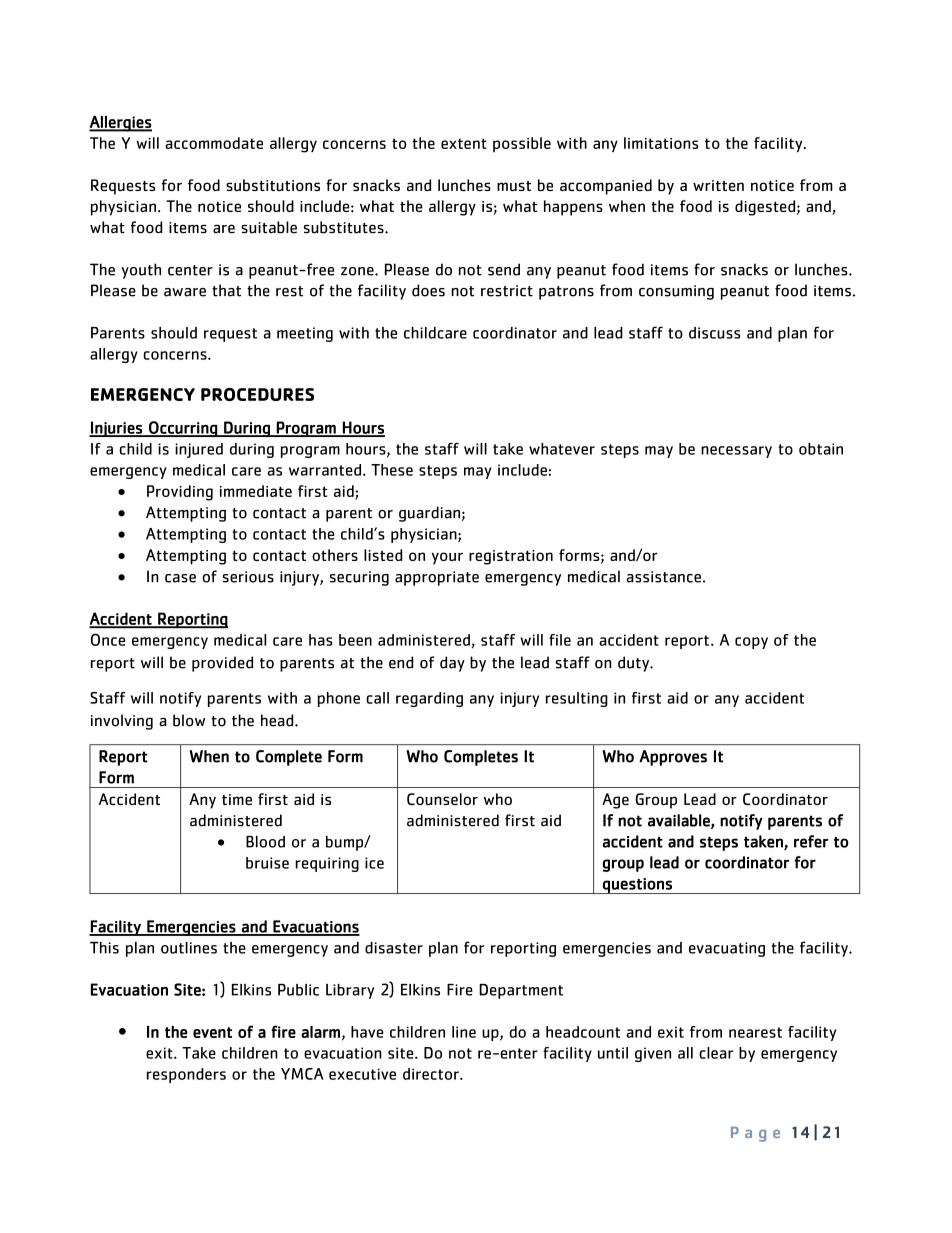  I want to click on discuss, so click(714, 333).
